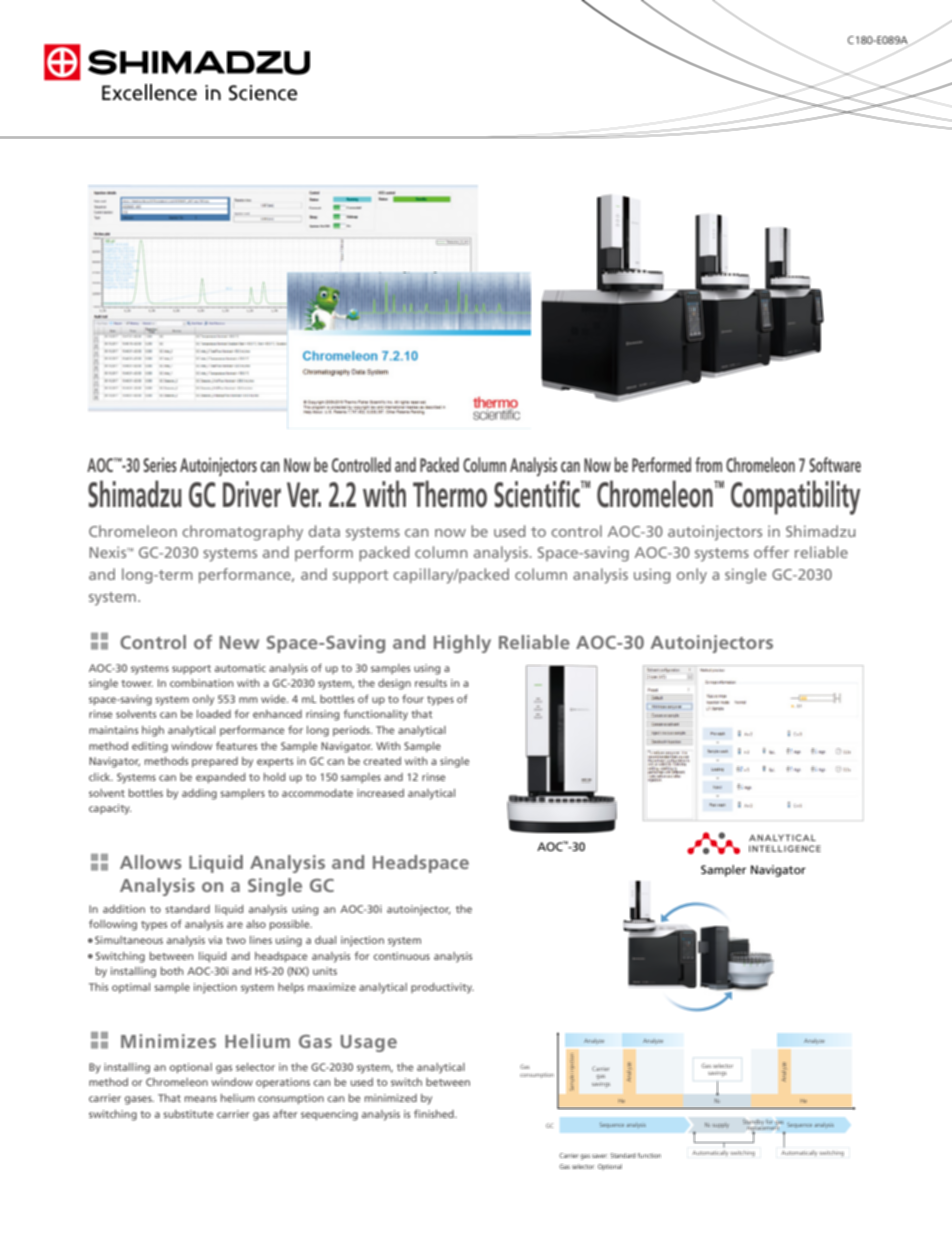 Image resolution: width=952 pixels, height=1240 pixels. I want to click on Scientific, so click(538, 494).
